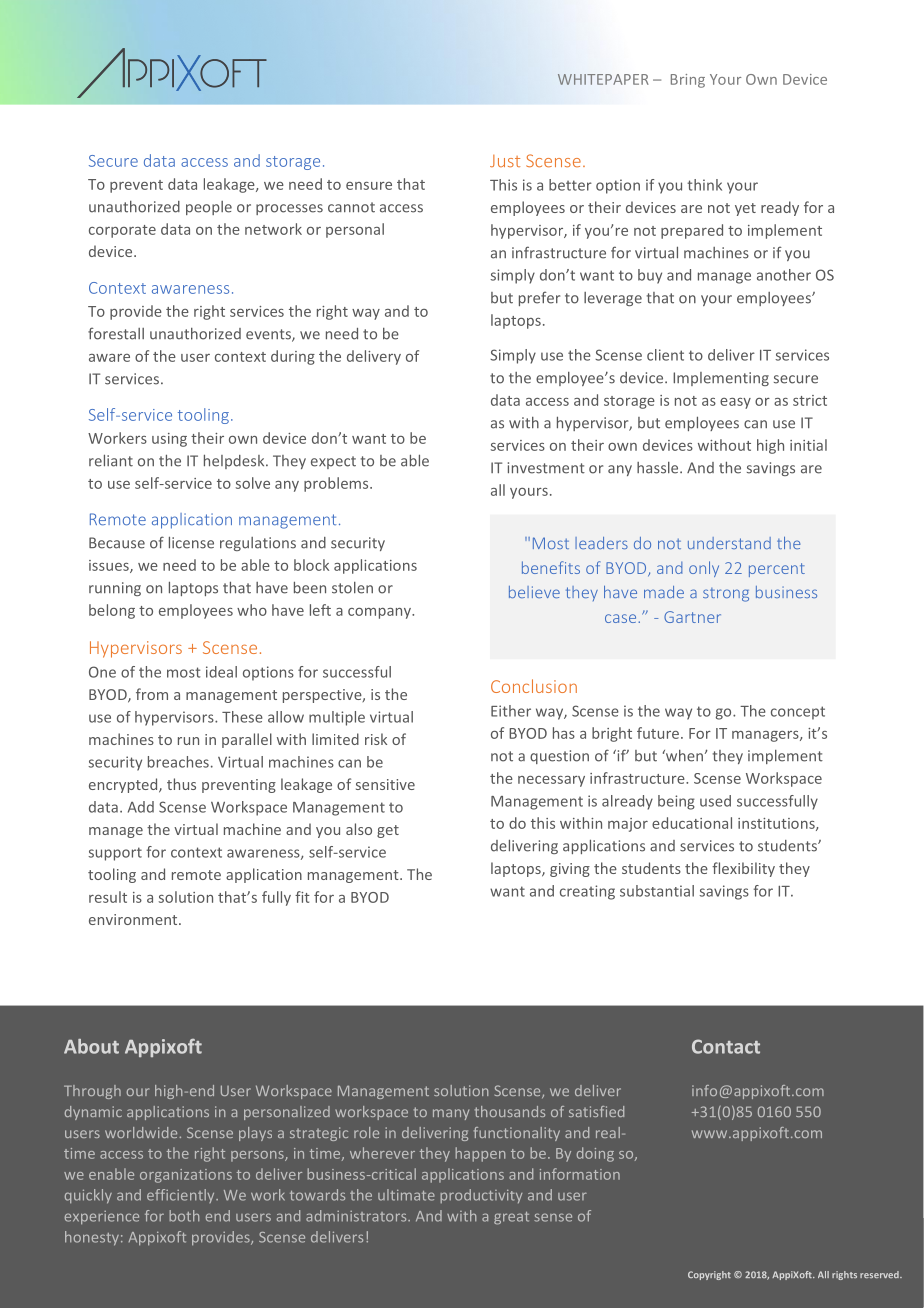  Describe the element at coordinates (184, 1216) in the image. I see `both` at that location.
